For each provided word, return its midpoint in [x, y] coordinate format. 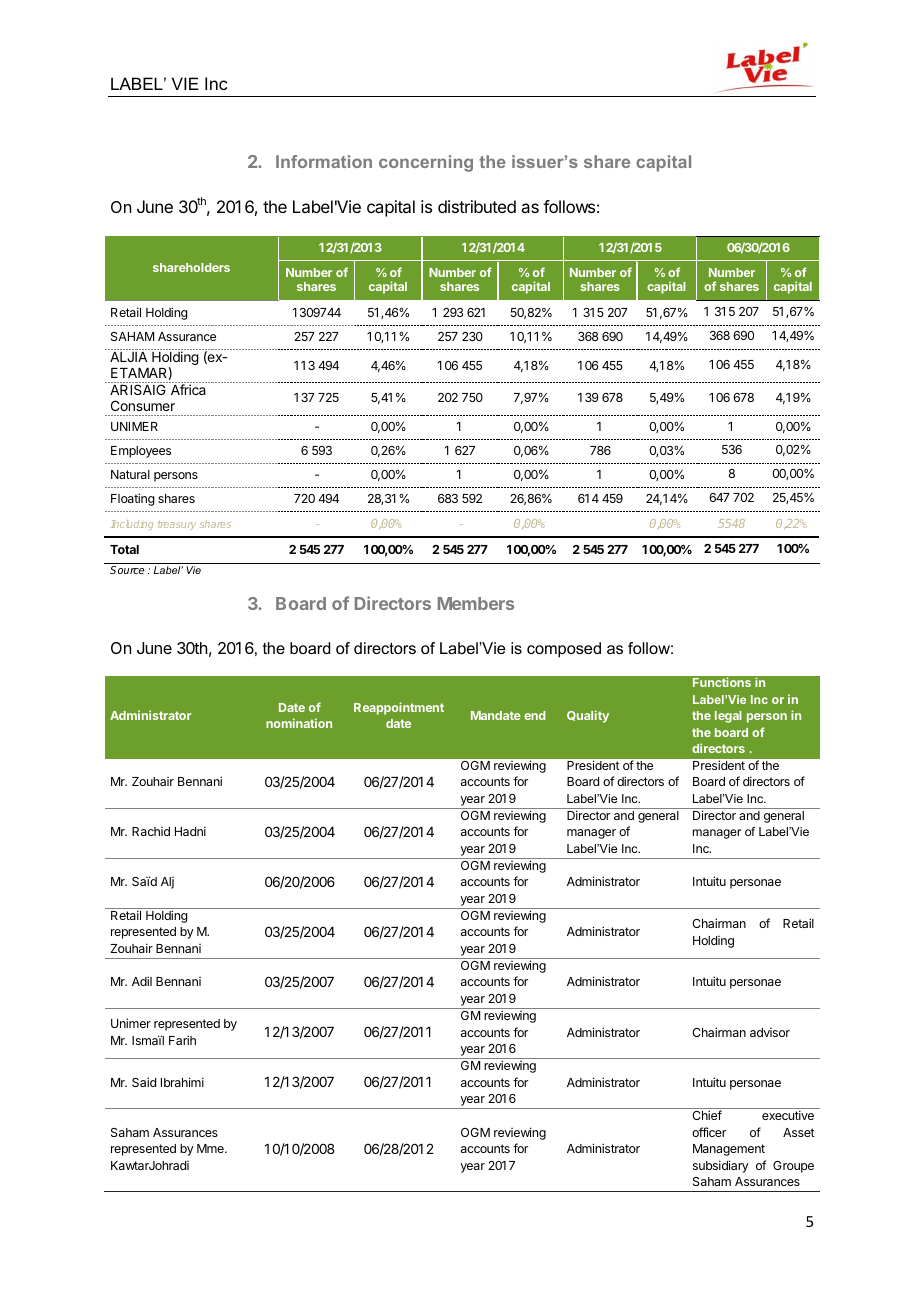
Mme [211, 1148]
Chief [707, 1115]
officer [709, 1132]
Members [476, 603]
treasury [177, 525]
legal [728, 717]
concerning [426, 163]
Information [324, 161]
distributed [477, 206]
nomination [299, 723]
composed [564, 650]
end [535, 715]
